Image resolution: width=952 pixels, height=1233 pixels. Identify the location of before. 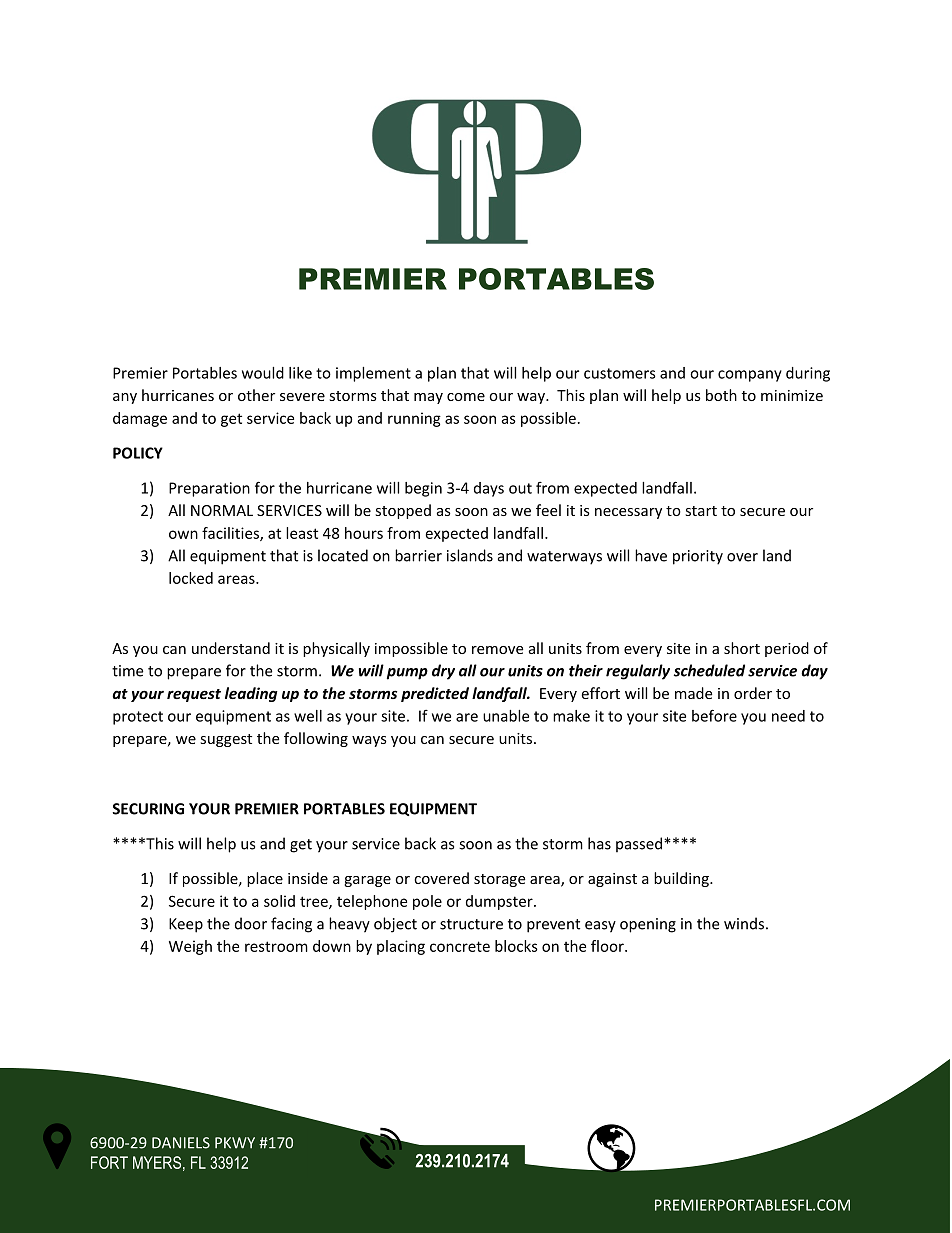
(714, 715).
